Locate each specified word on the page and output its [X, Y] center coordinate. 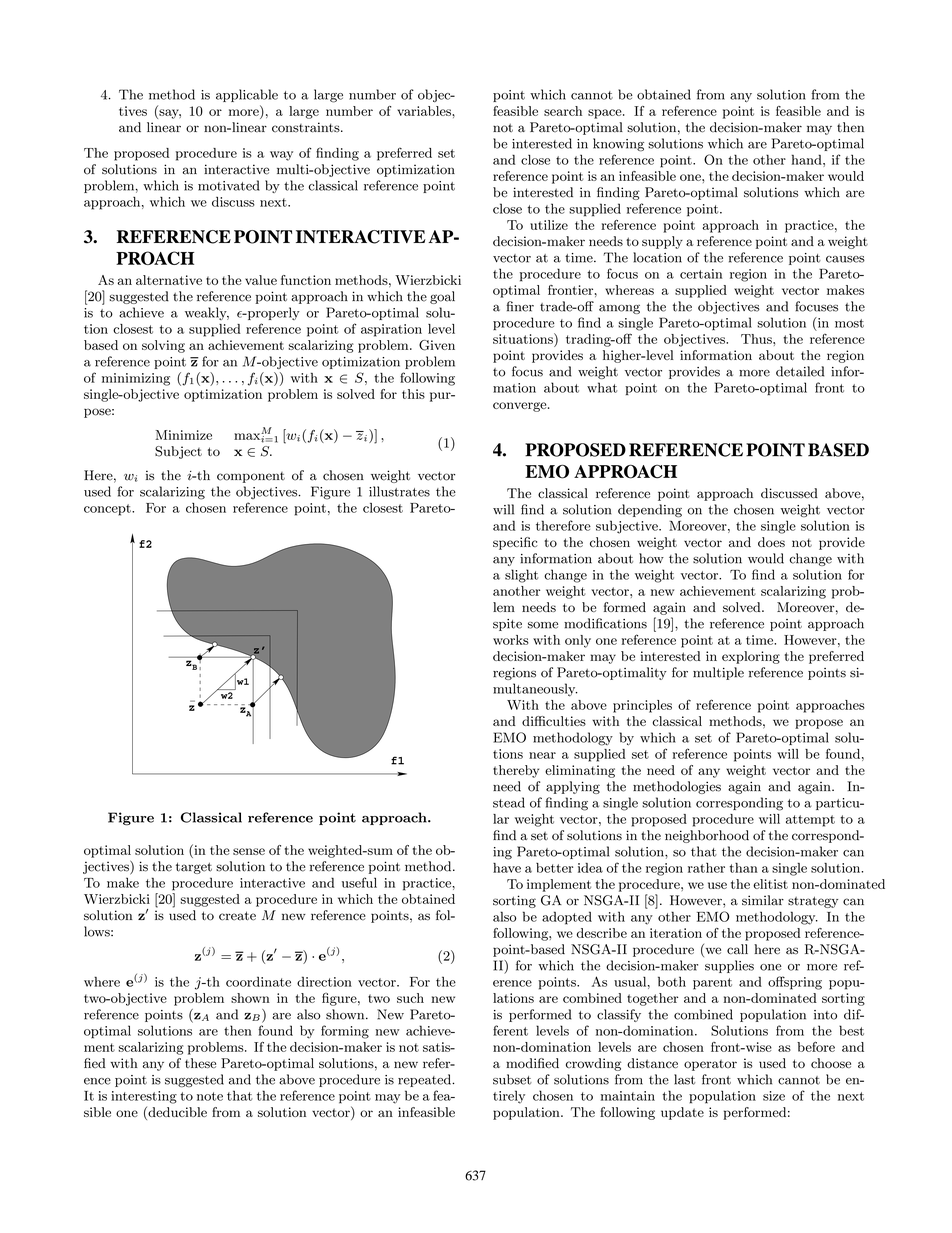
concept [108, 510]
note [210, 1096]
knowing [618, 145]
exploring [751, 657]
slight [521, 576]
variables [425, 111]
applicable [247, 95]
